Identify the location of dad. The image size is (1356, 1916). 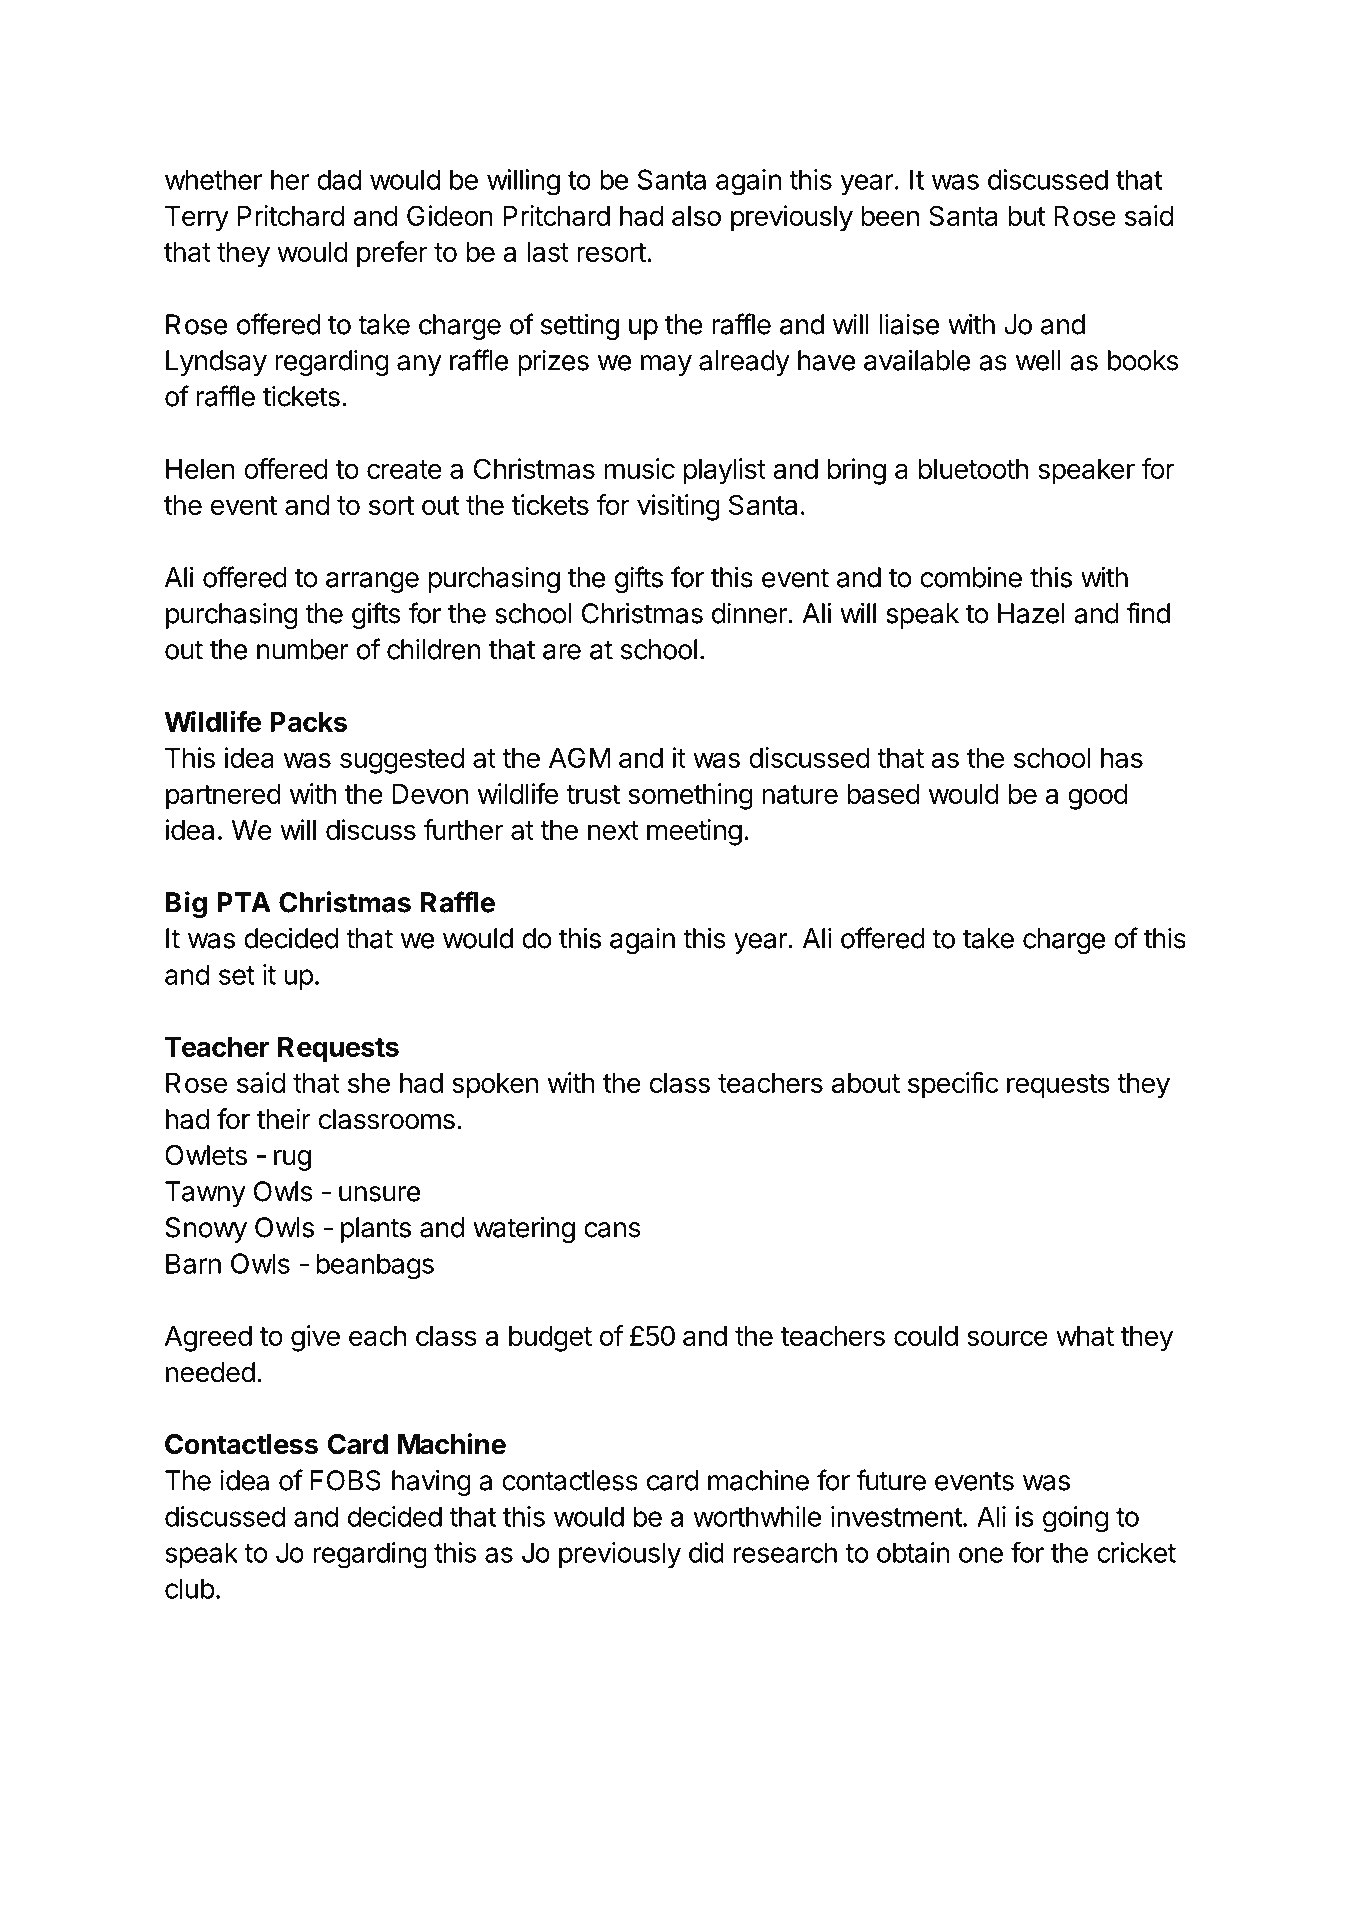
(339, 179).
